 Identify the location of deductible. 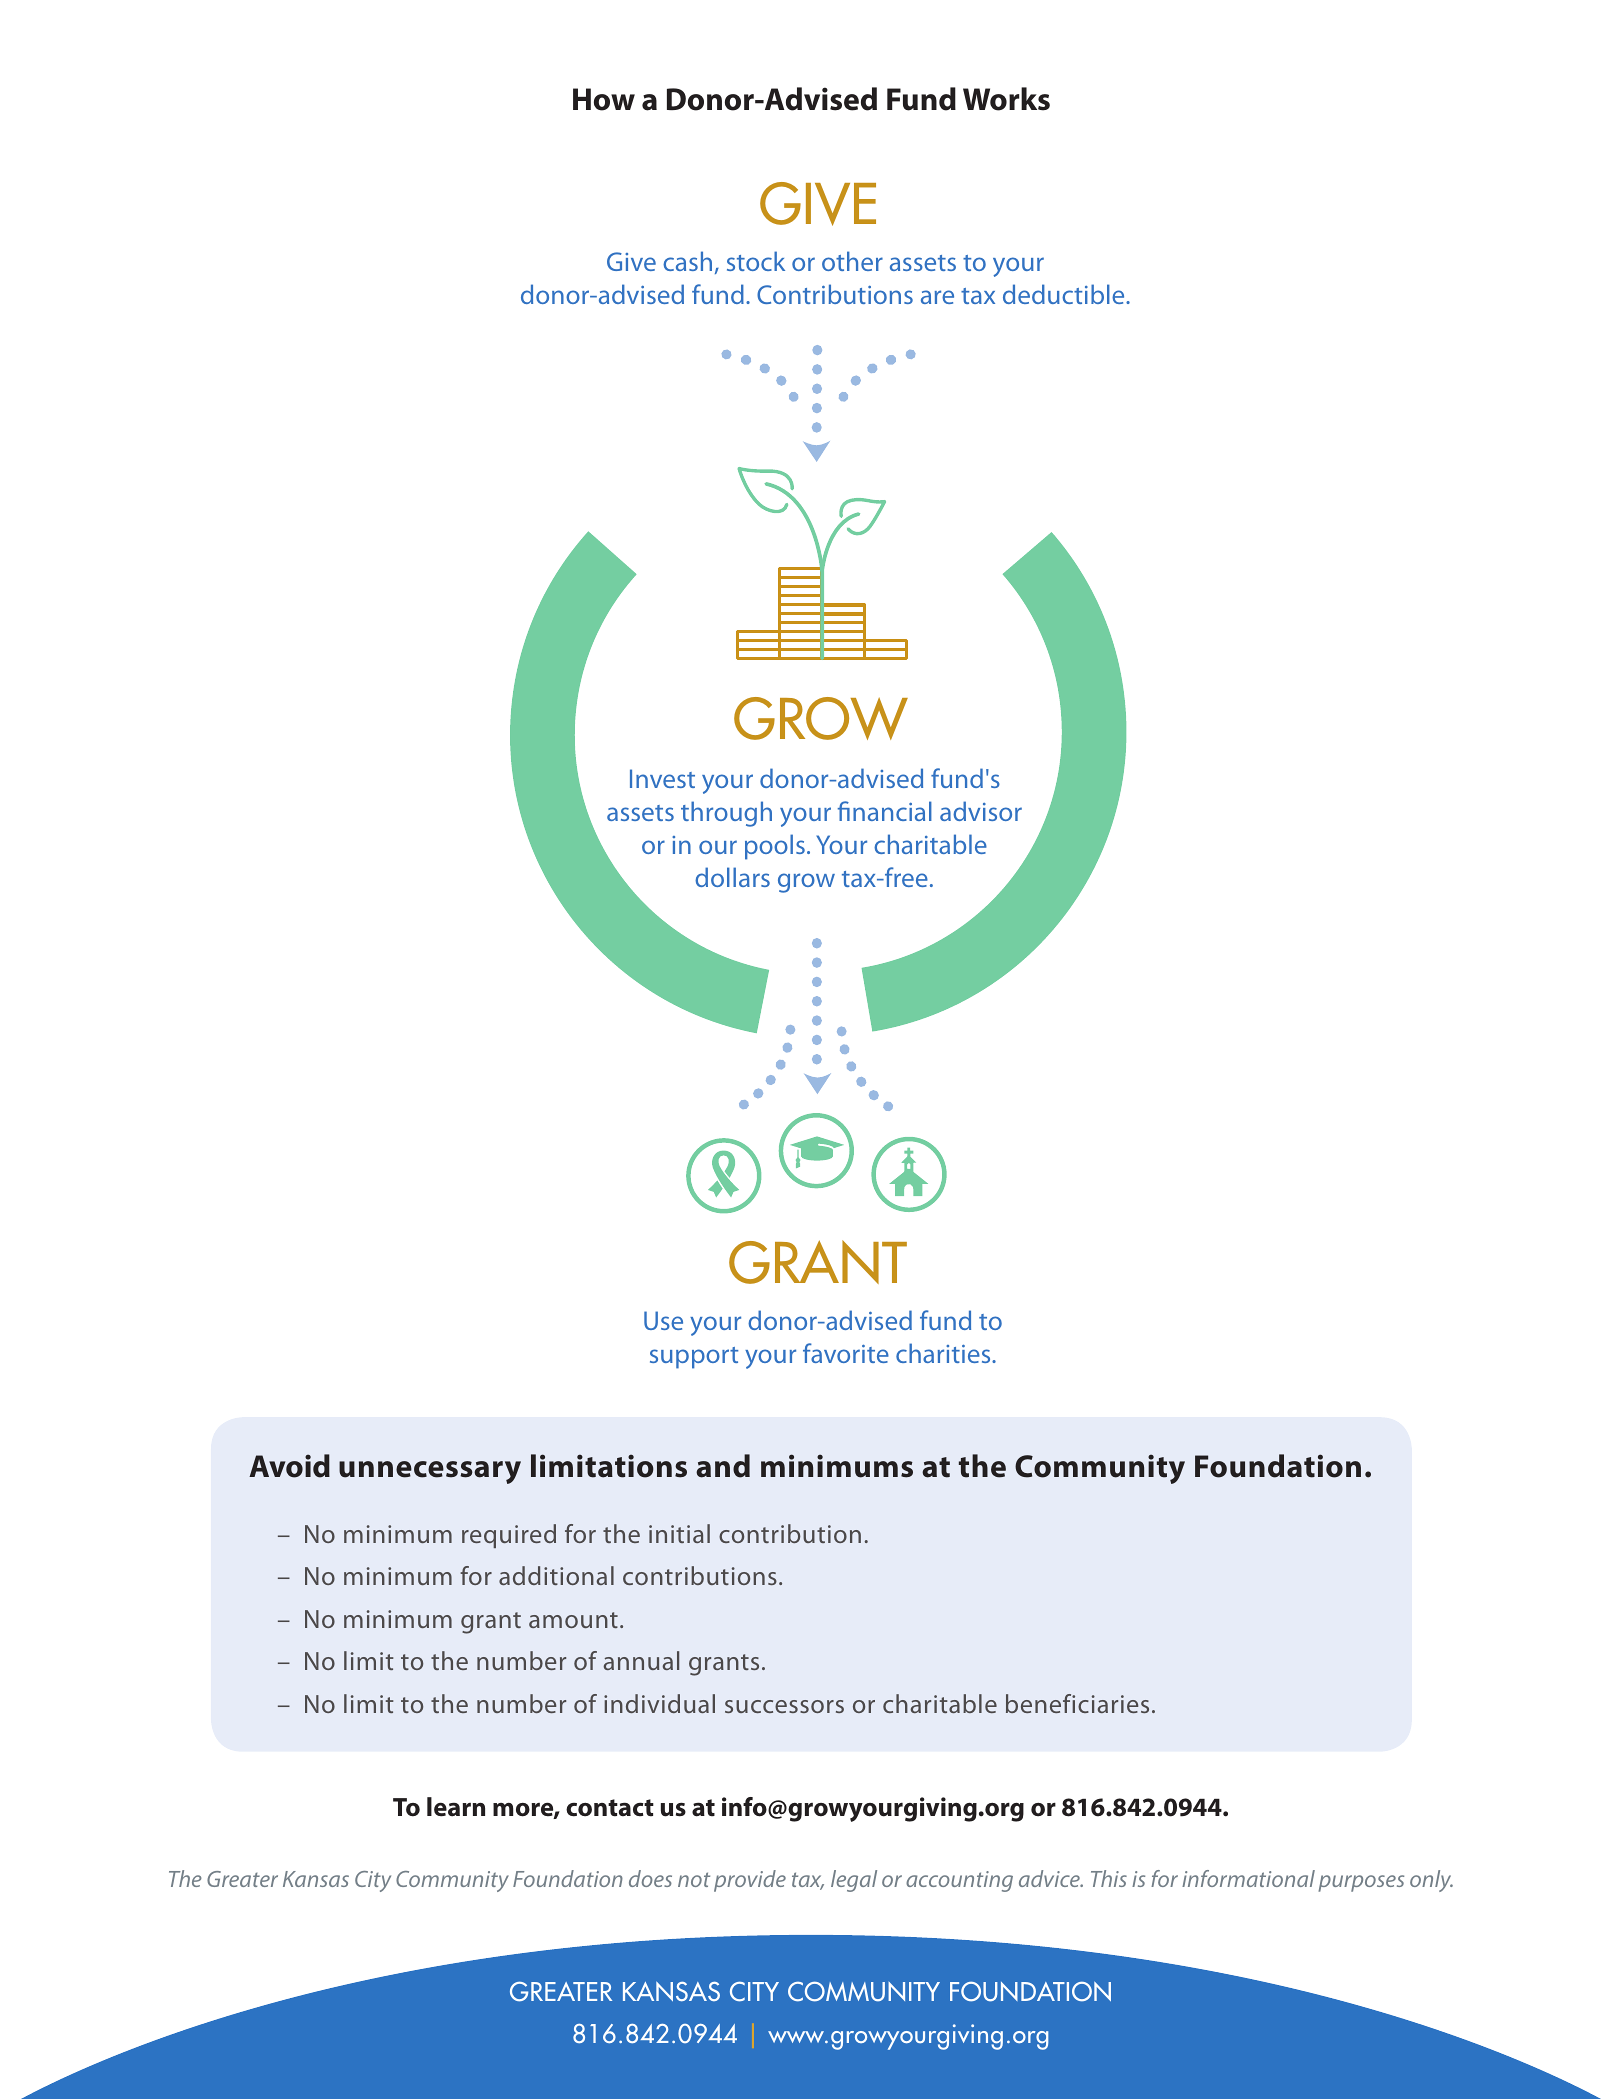
(1065, 294).
